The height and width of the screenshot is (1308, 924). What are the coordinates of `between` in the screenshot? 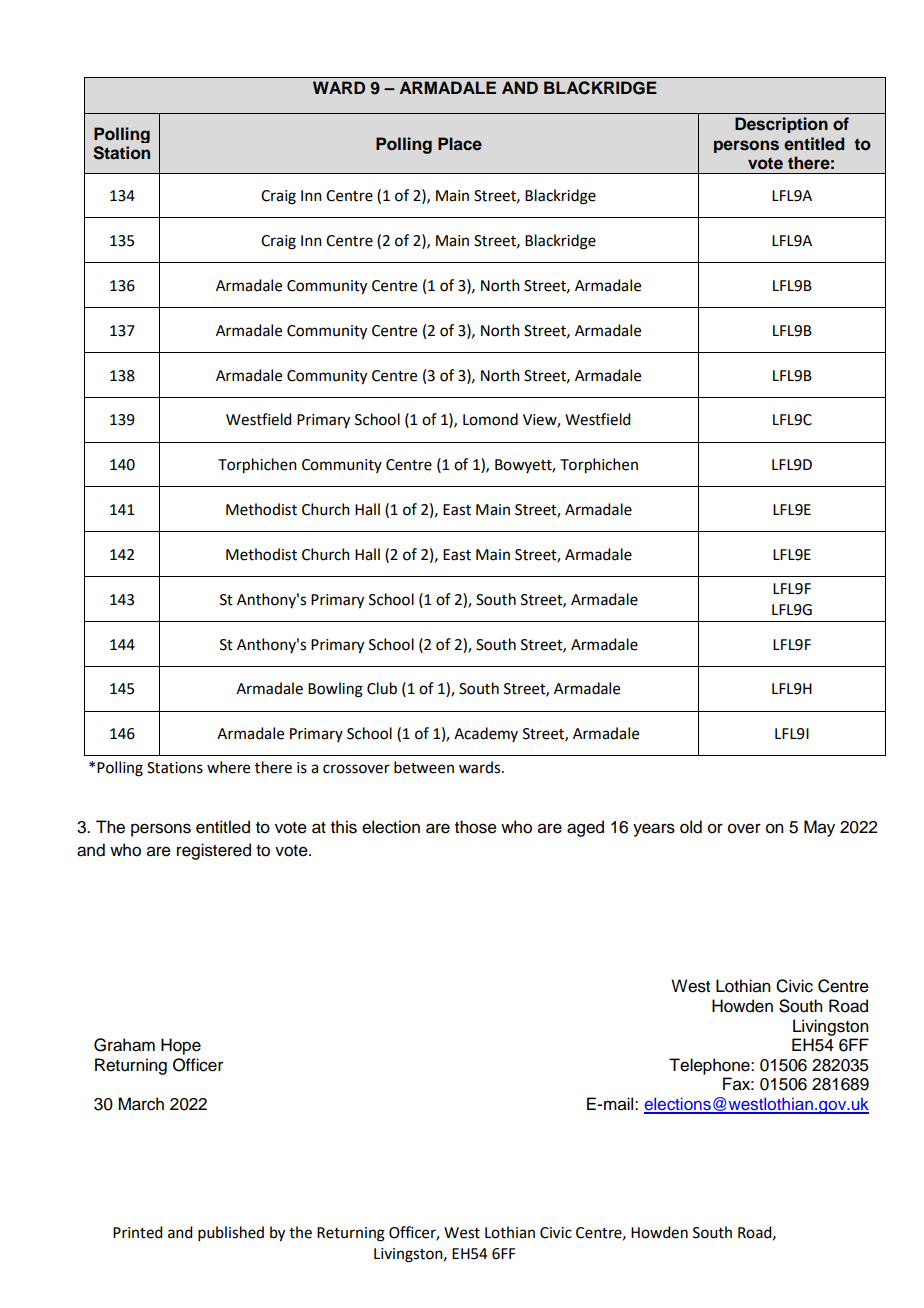 It's located at (424, 767).
